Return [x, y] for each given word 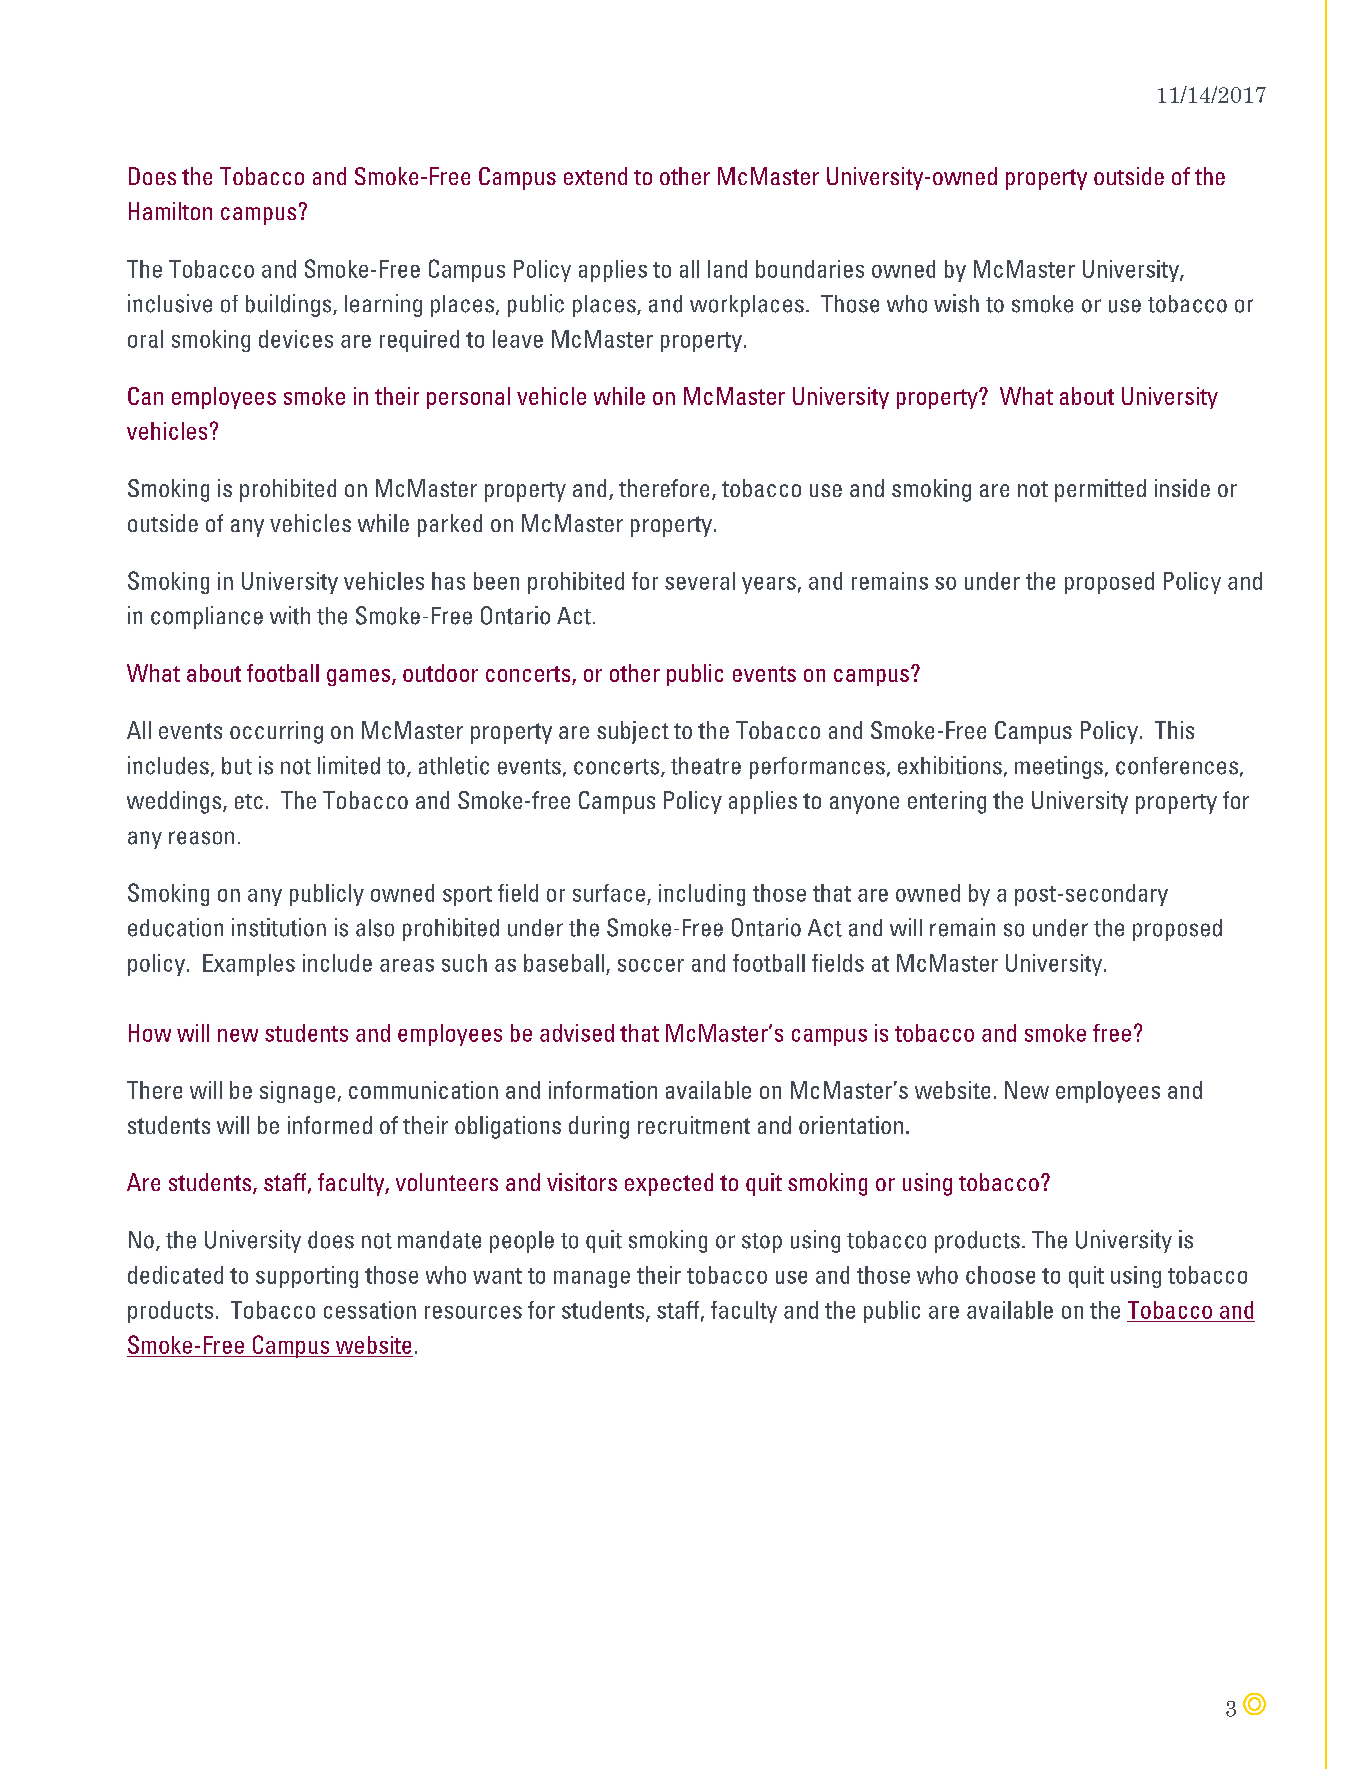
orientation [851, 1125]
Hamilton [170, 211]
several [700, 581]
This [1174, 730]
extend [595, 176]
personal [468, 398]
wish [956, 303]
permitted [1100, 490]
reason [201, 838]
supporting [307, 1277]
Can [145, 396]
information [603, 1090]
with [290, 615]
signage [297, 1092]
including [702, 895]
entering [947, 802]
